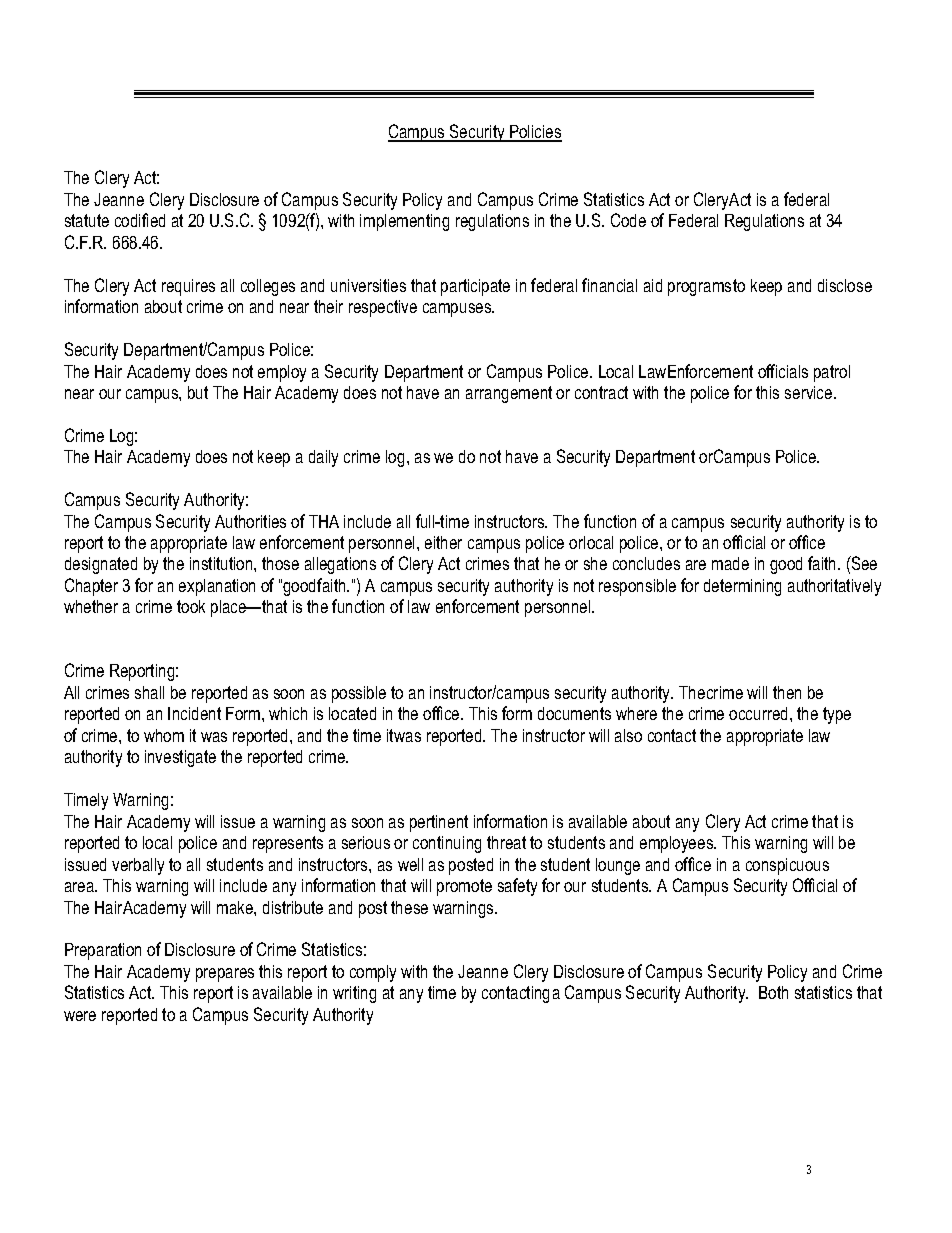 The image size is (952, 1233). What do you see at coordinates (225, 975) in the document?
I see `prepares` at bounding box center [225, 975].
